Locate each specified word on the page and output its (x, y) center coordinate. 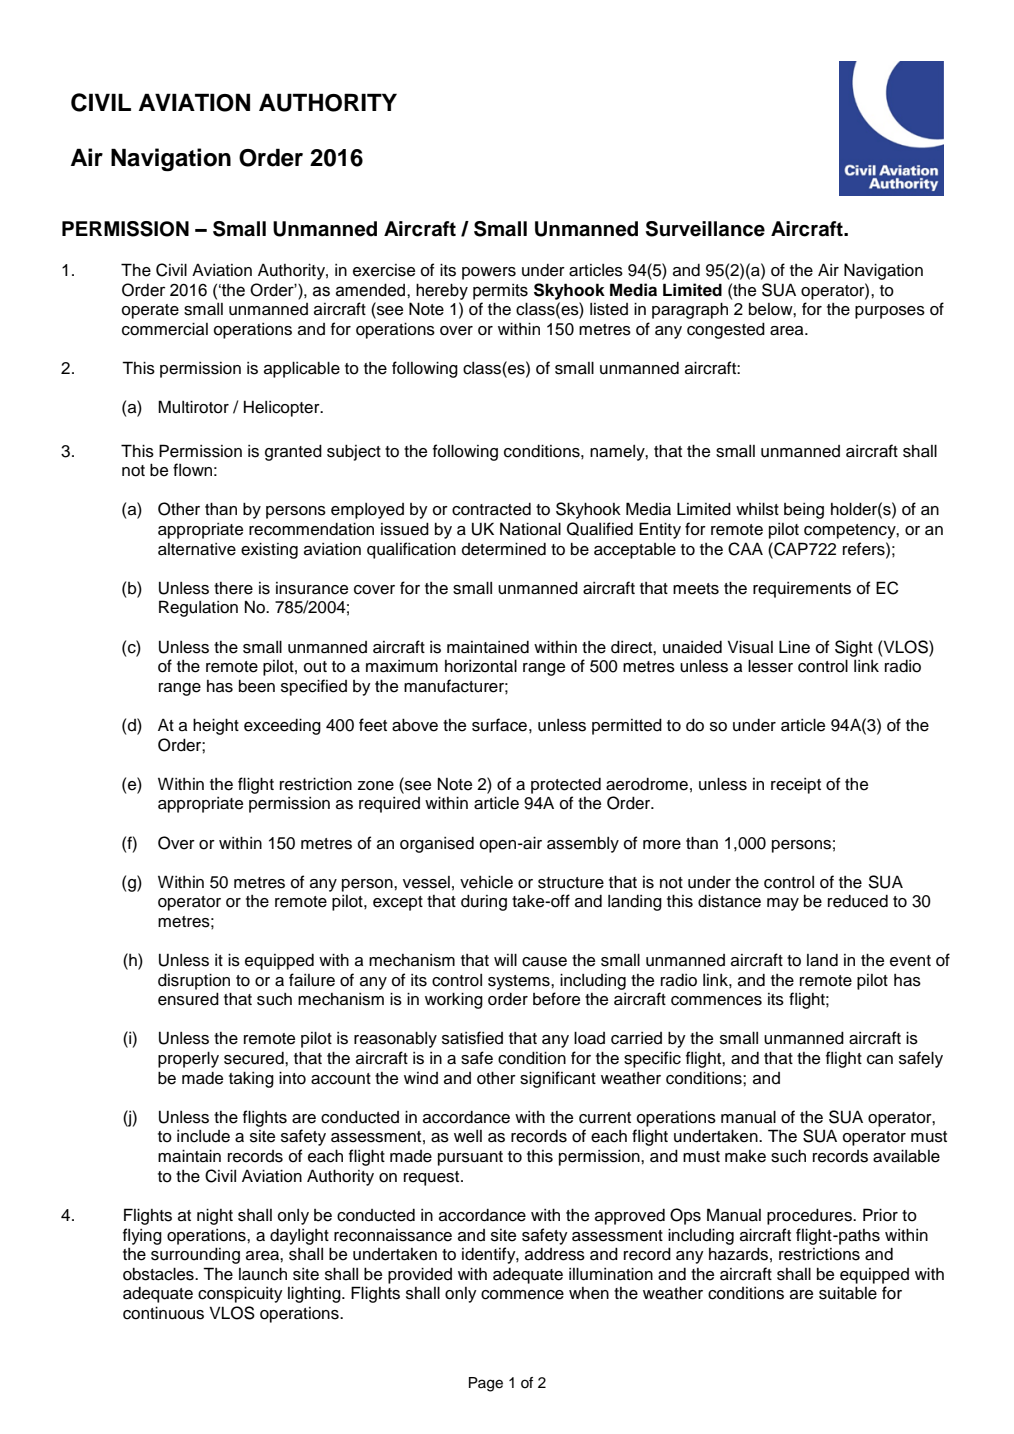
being (804, 511)
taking (251, 1079)
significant (558, 1079)
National (530, 529)
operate (150, 311)
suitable (848, 1293)
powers (489, 273)
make (745, 1156)
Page (486, 1384)
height (216, 726)
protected (566, 786)
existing (269, 550)
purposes (890, 312)
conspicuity (240, 1294)
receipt (796, 786)
